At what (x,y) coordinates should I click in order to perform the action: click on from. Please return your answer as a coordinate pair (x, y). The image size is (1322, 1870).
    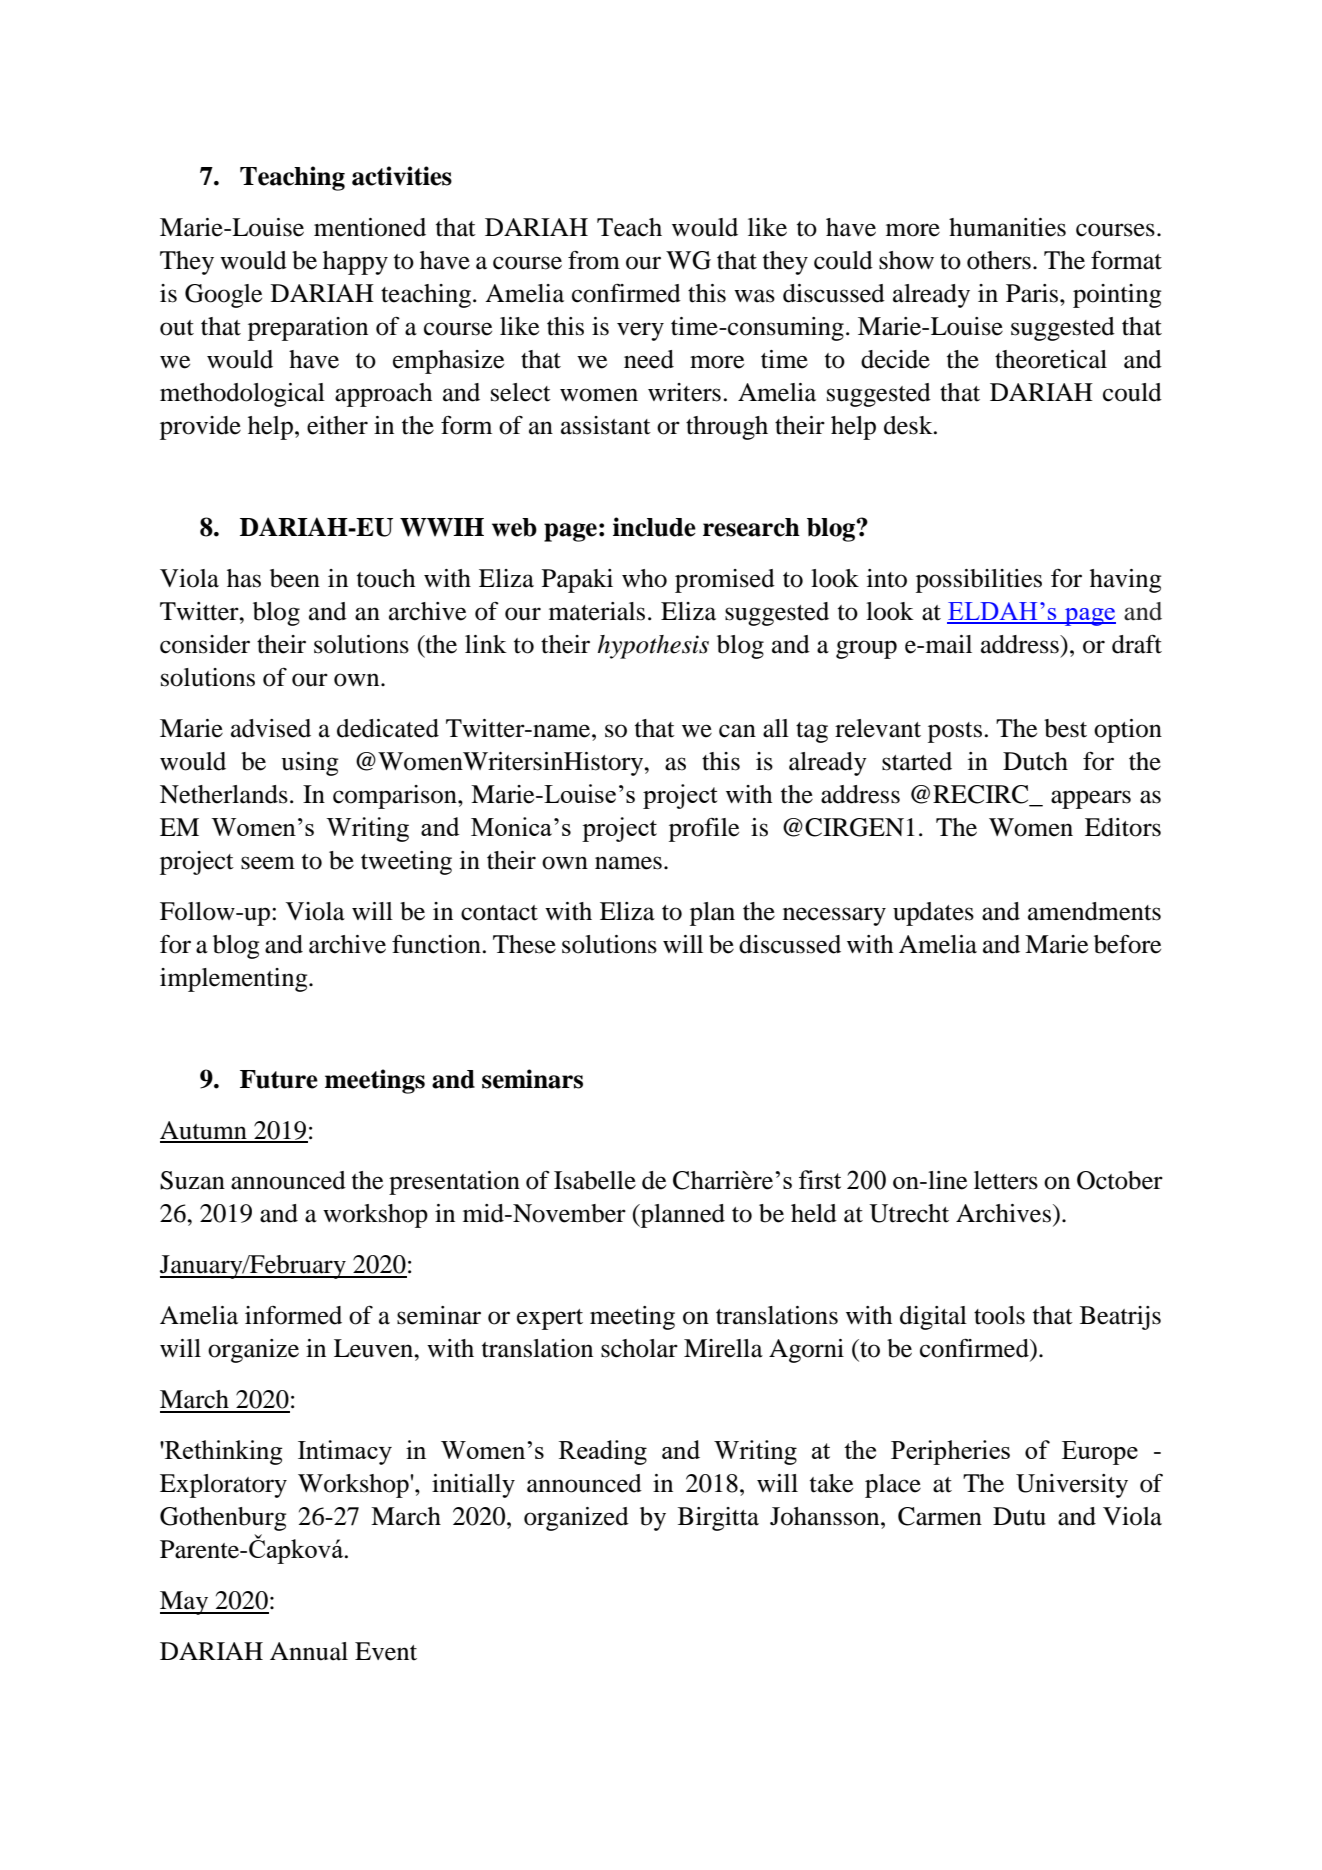
    Looking at the image, I should click on (594, 260).
